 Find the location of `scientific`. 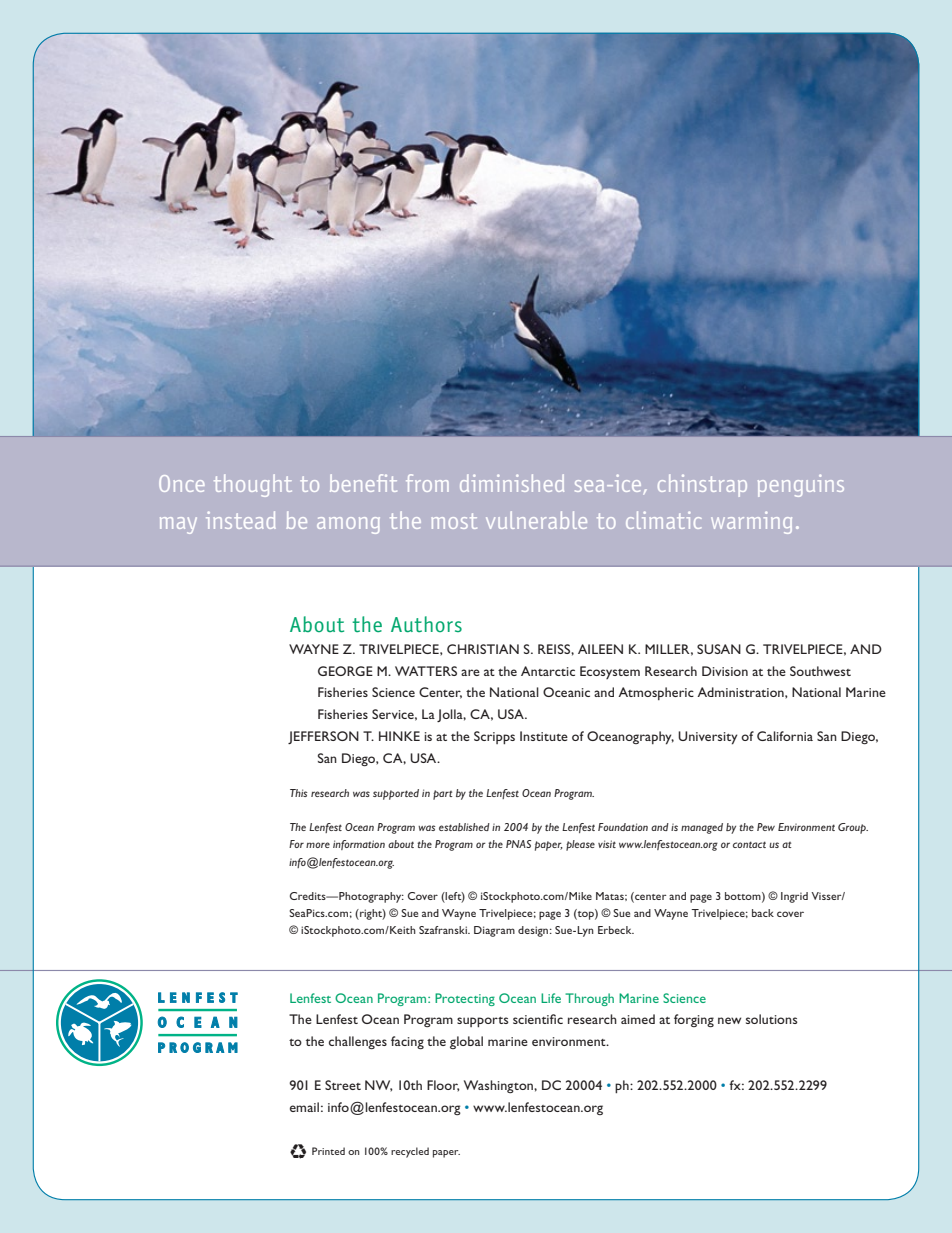

scientific is located at coordinates (538, 1019).
